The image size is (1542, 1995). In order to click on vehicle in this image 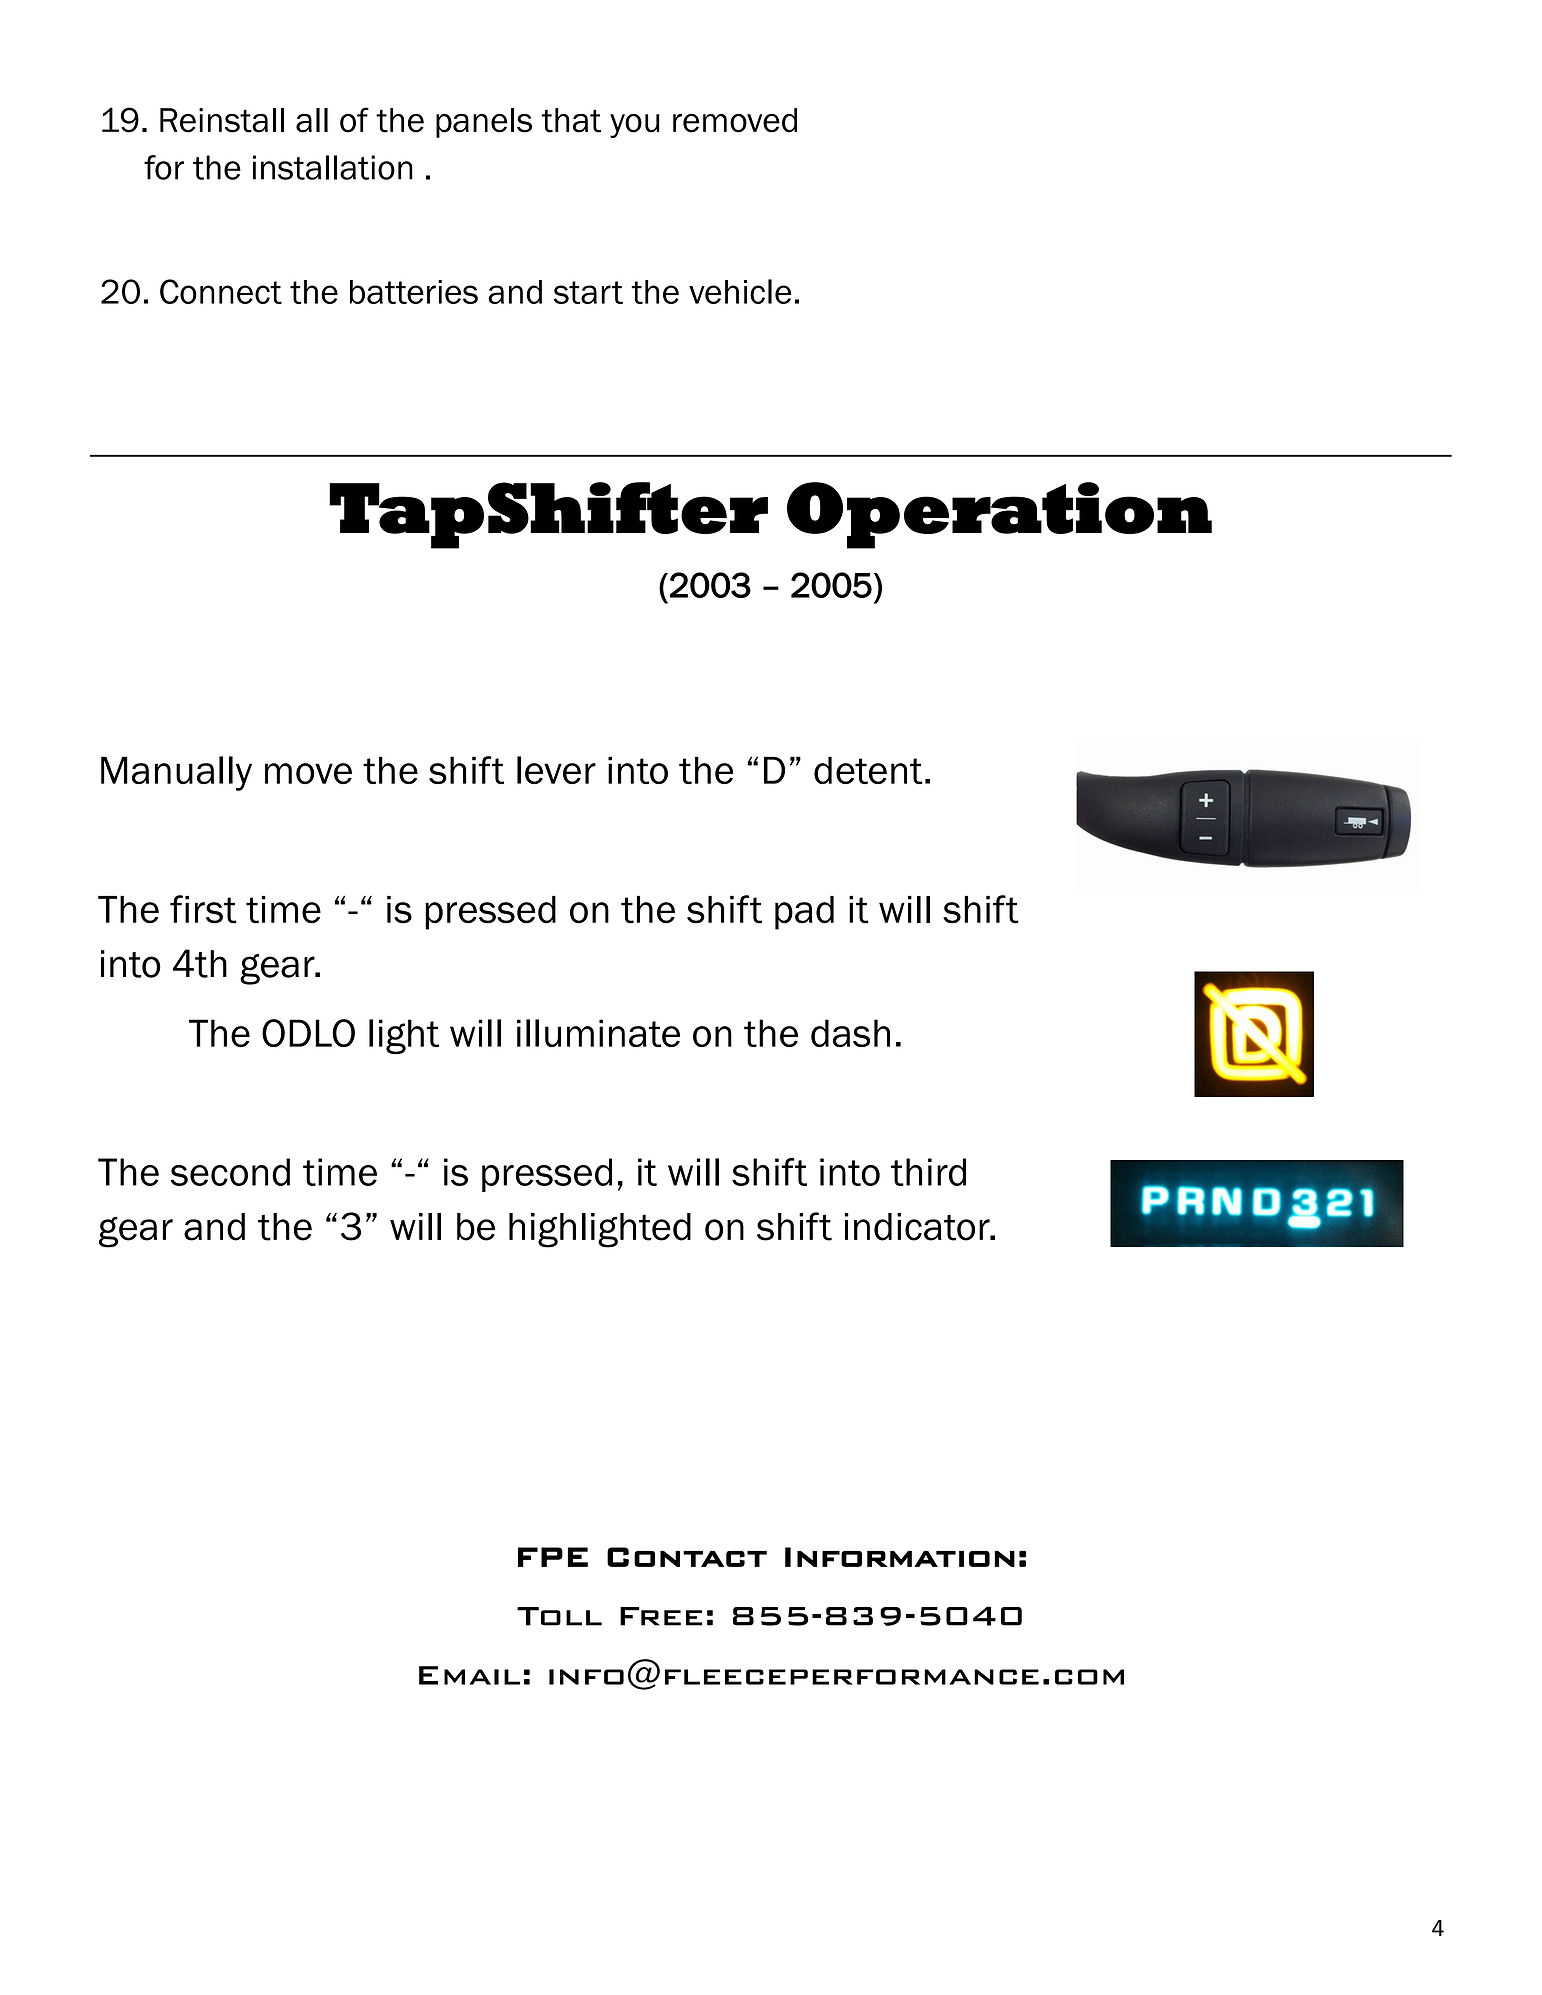, I will do `click(740, 291)`.
